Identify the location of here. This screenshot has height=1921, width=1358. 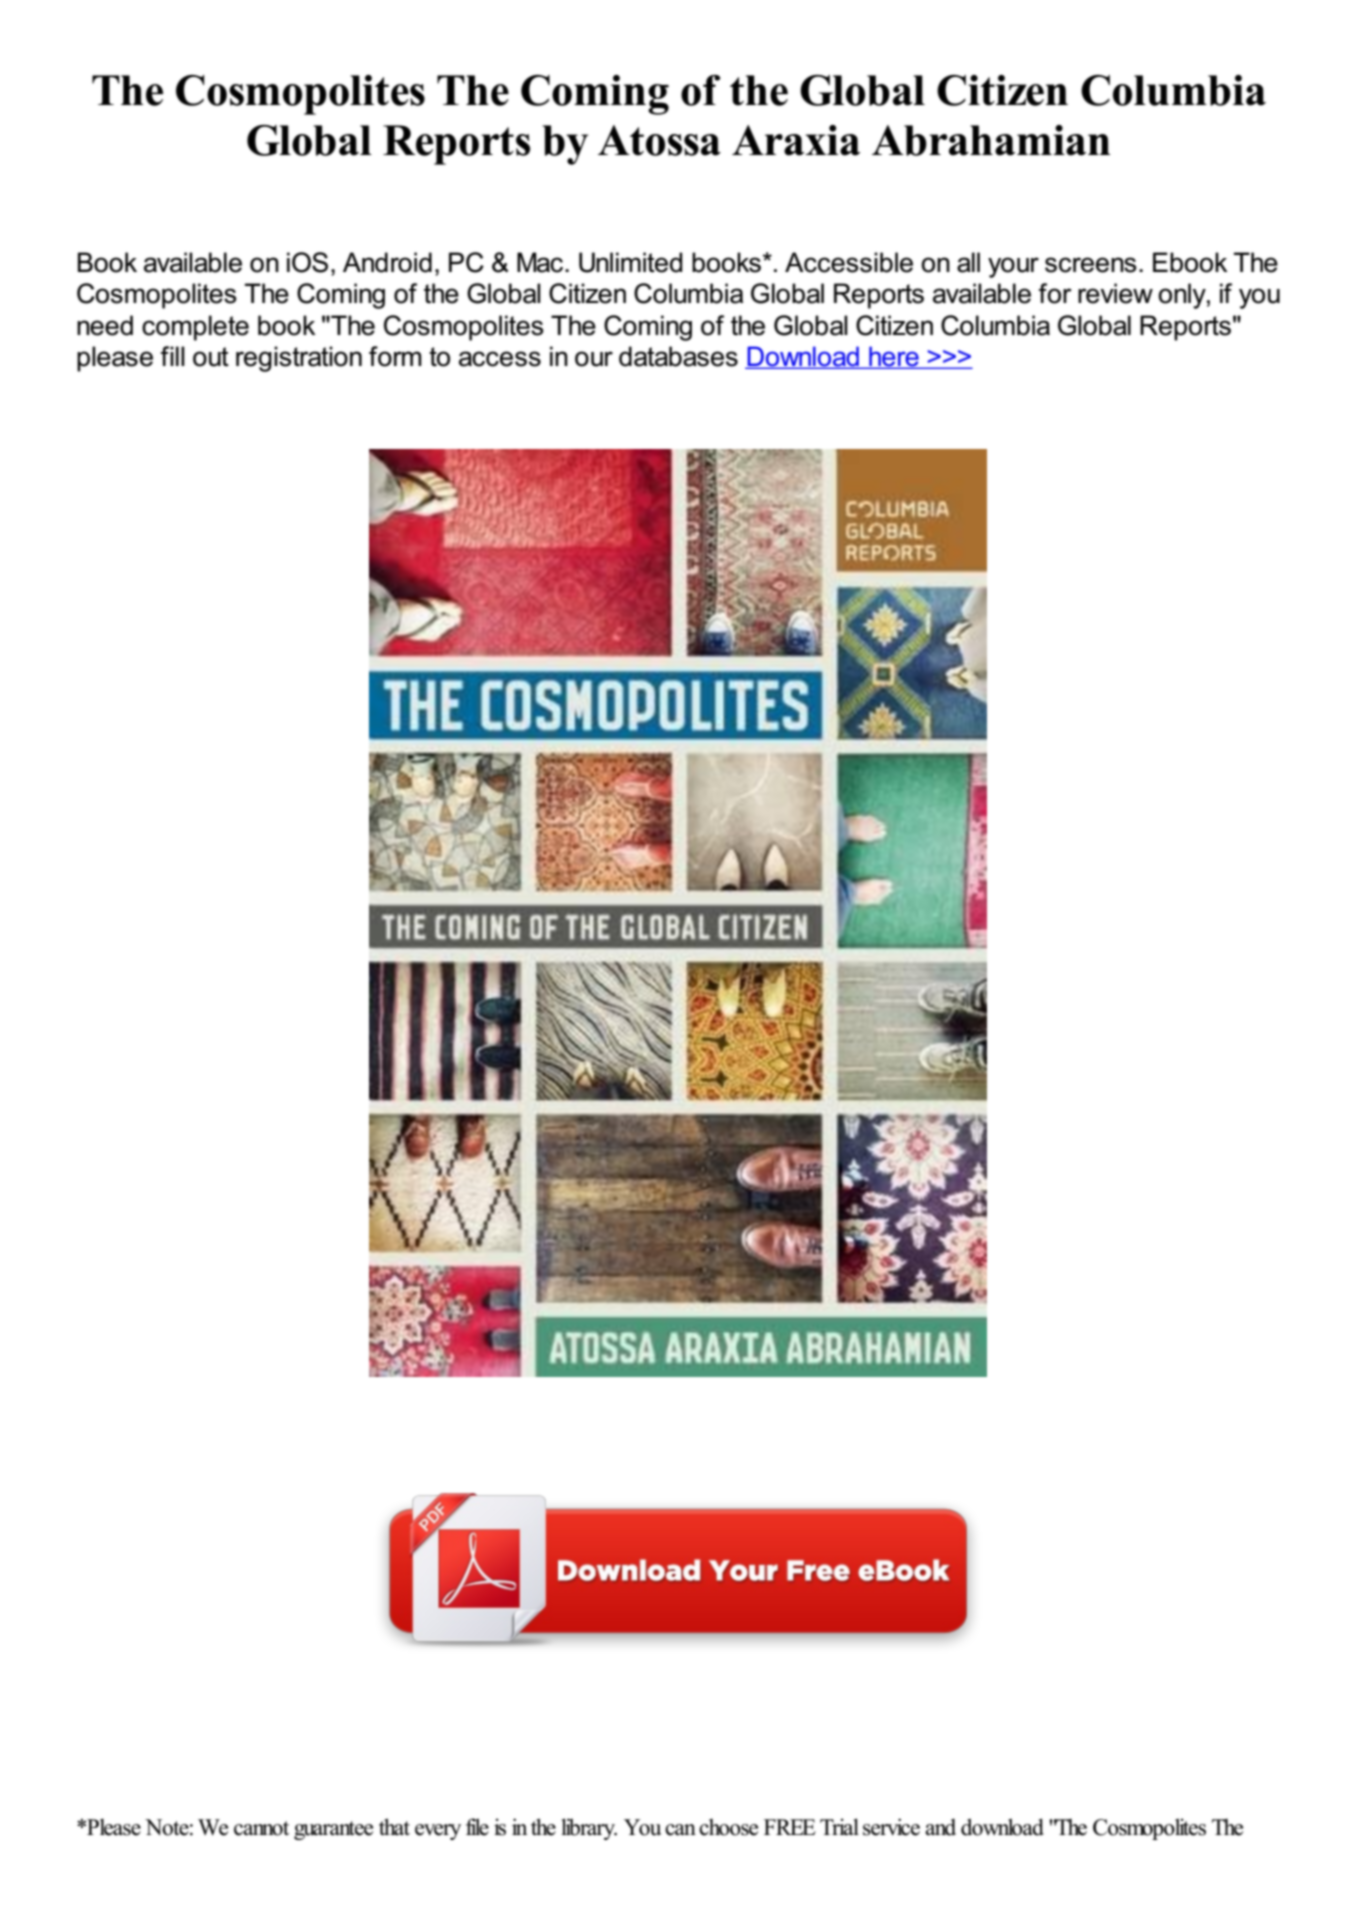
(894, 357).
